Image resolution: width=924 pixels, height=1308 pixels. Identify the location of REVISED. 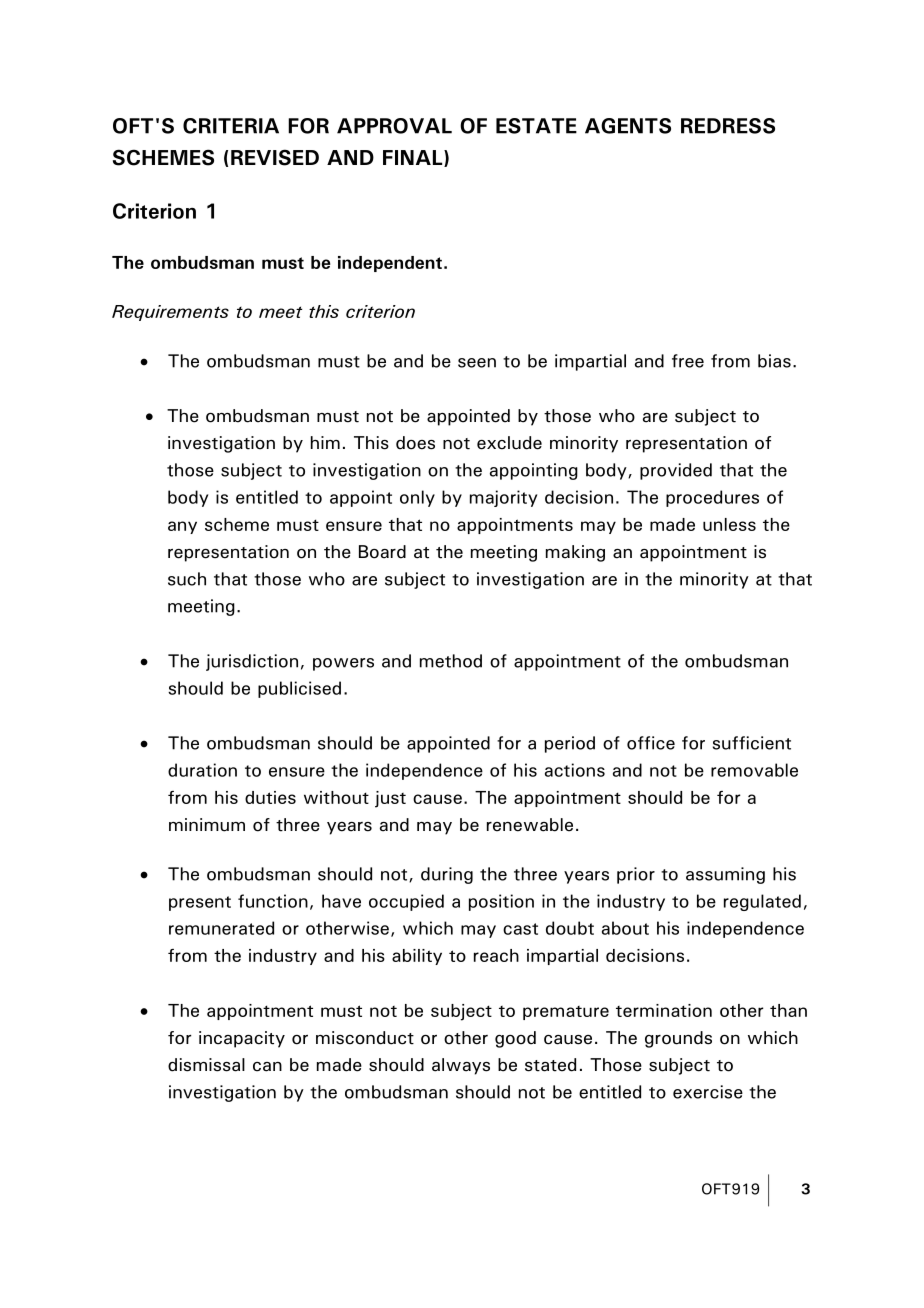
(275, 157).
